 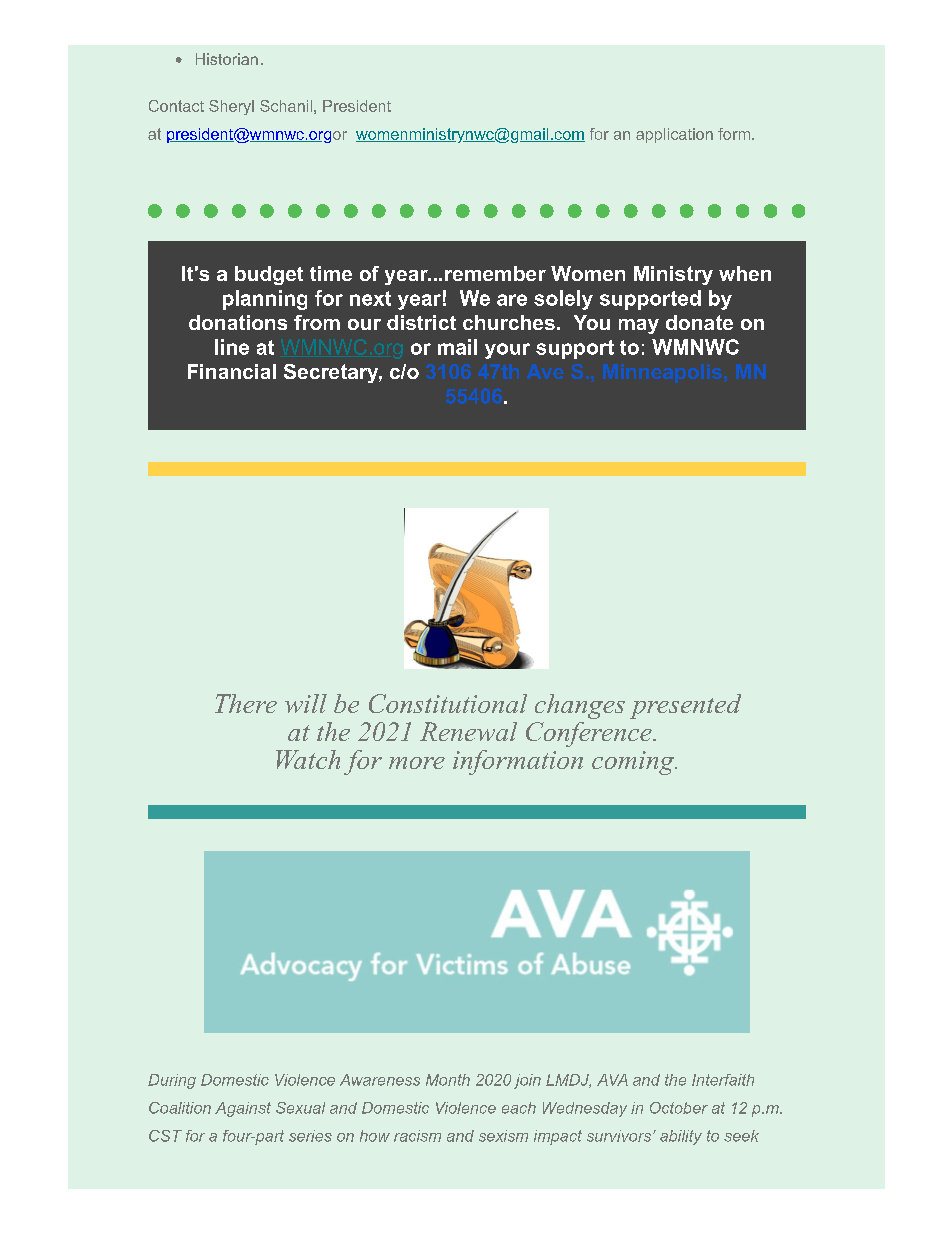 What do you see at coordinates (679, 1108) in the document?
I see `October` at bounding box center [679, 1108].
